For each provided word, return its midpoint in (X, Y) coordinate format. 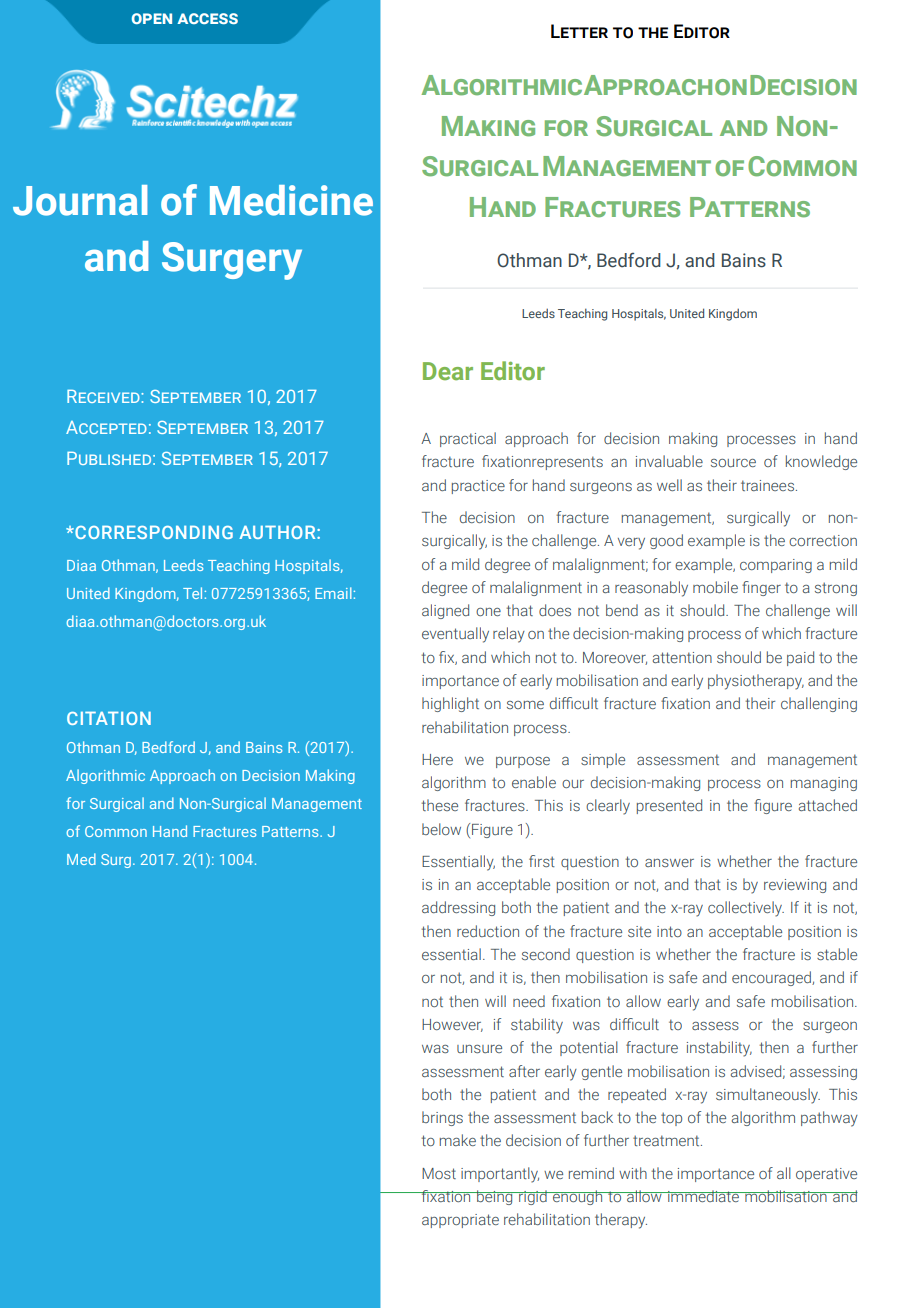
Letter (579, 31)
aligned (445, 611)
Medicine (291, 200)
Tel (192, 593)
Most (439, 1173)
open (152, 18)
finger (761, 588)
